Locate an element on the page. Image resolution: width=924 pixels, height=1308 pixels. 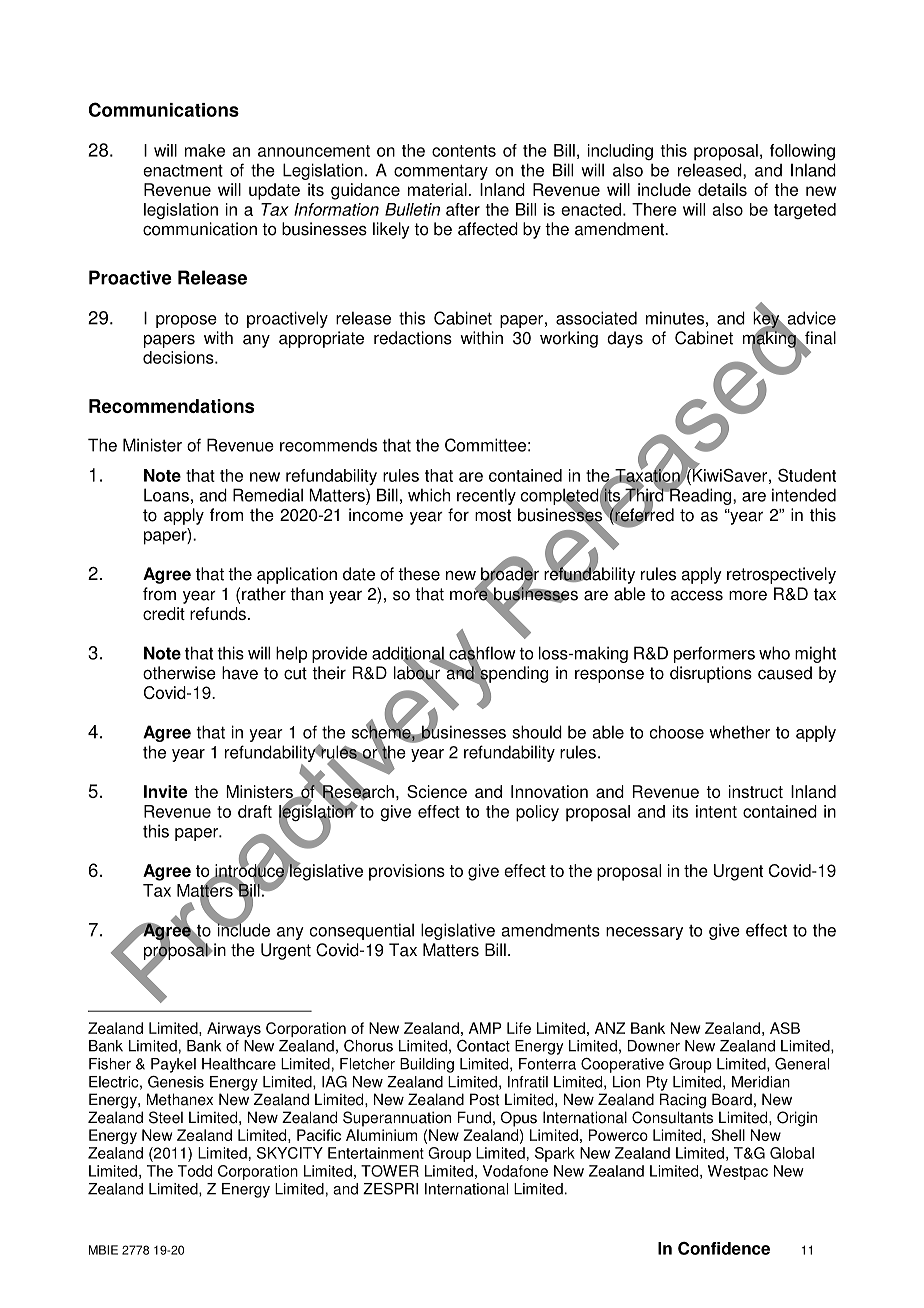
enactment is located at coordinates (183, 171).
